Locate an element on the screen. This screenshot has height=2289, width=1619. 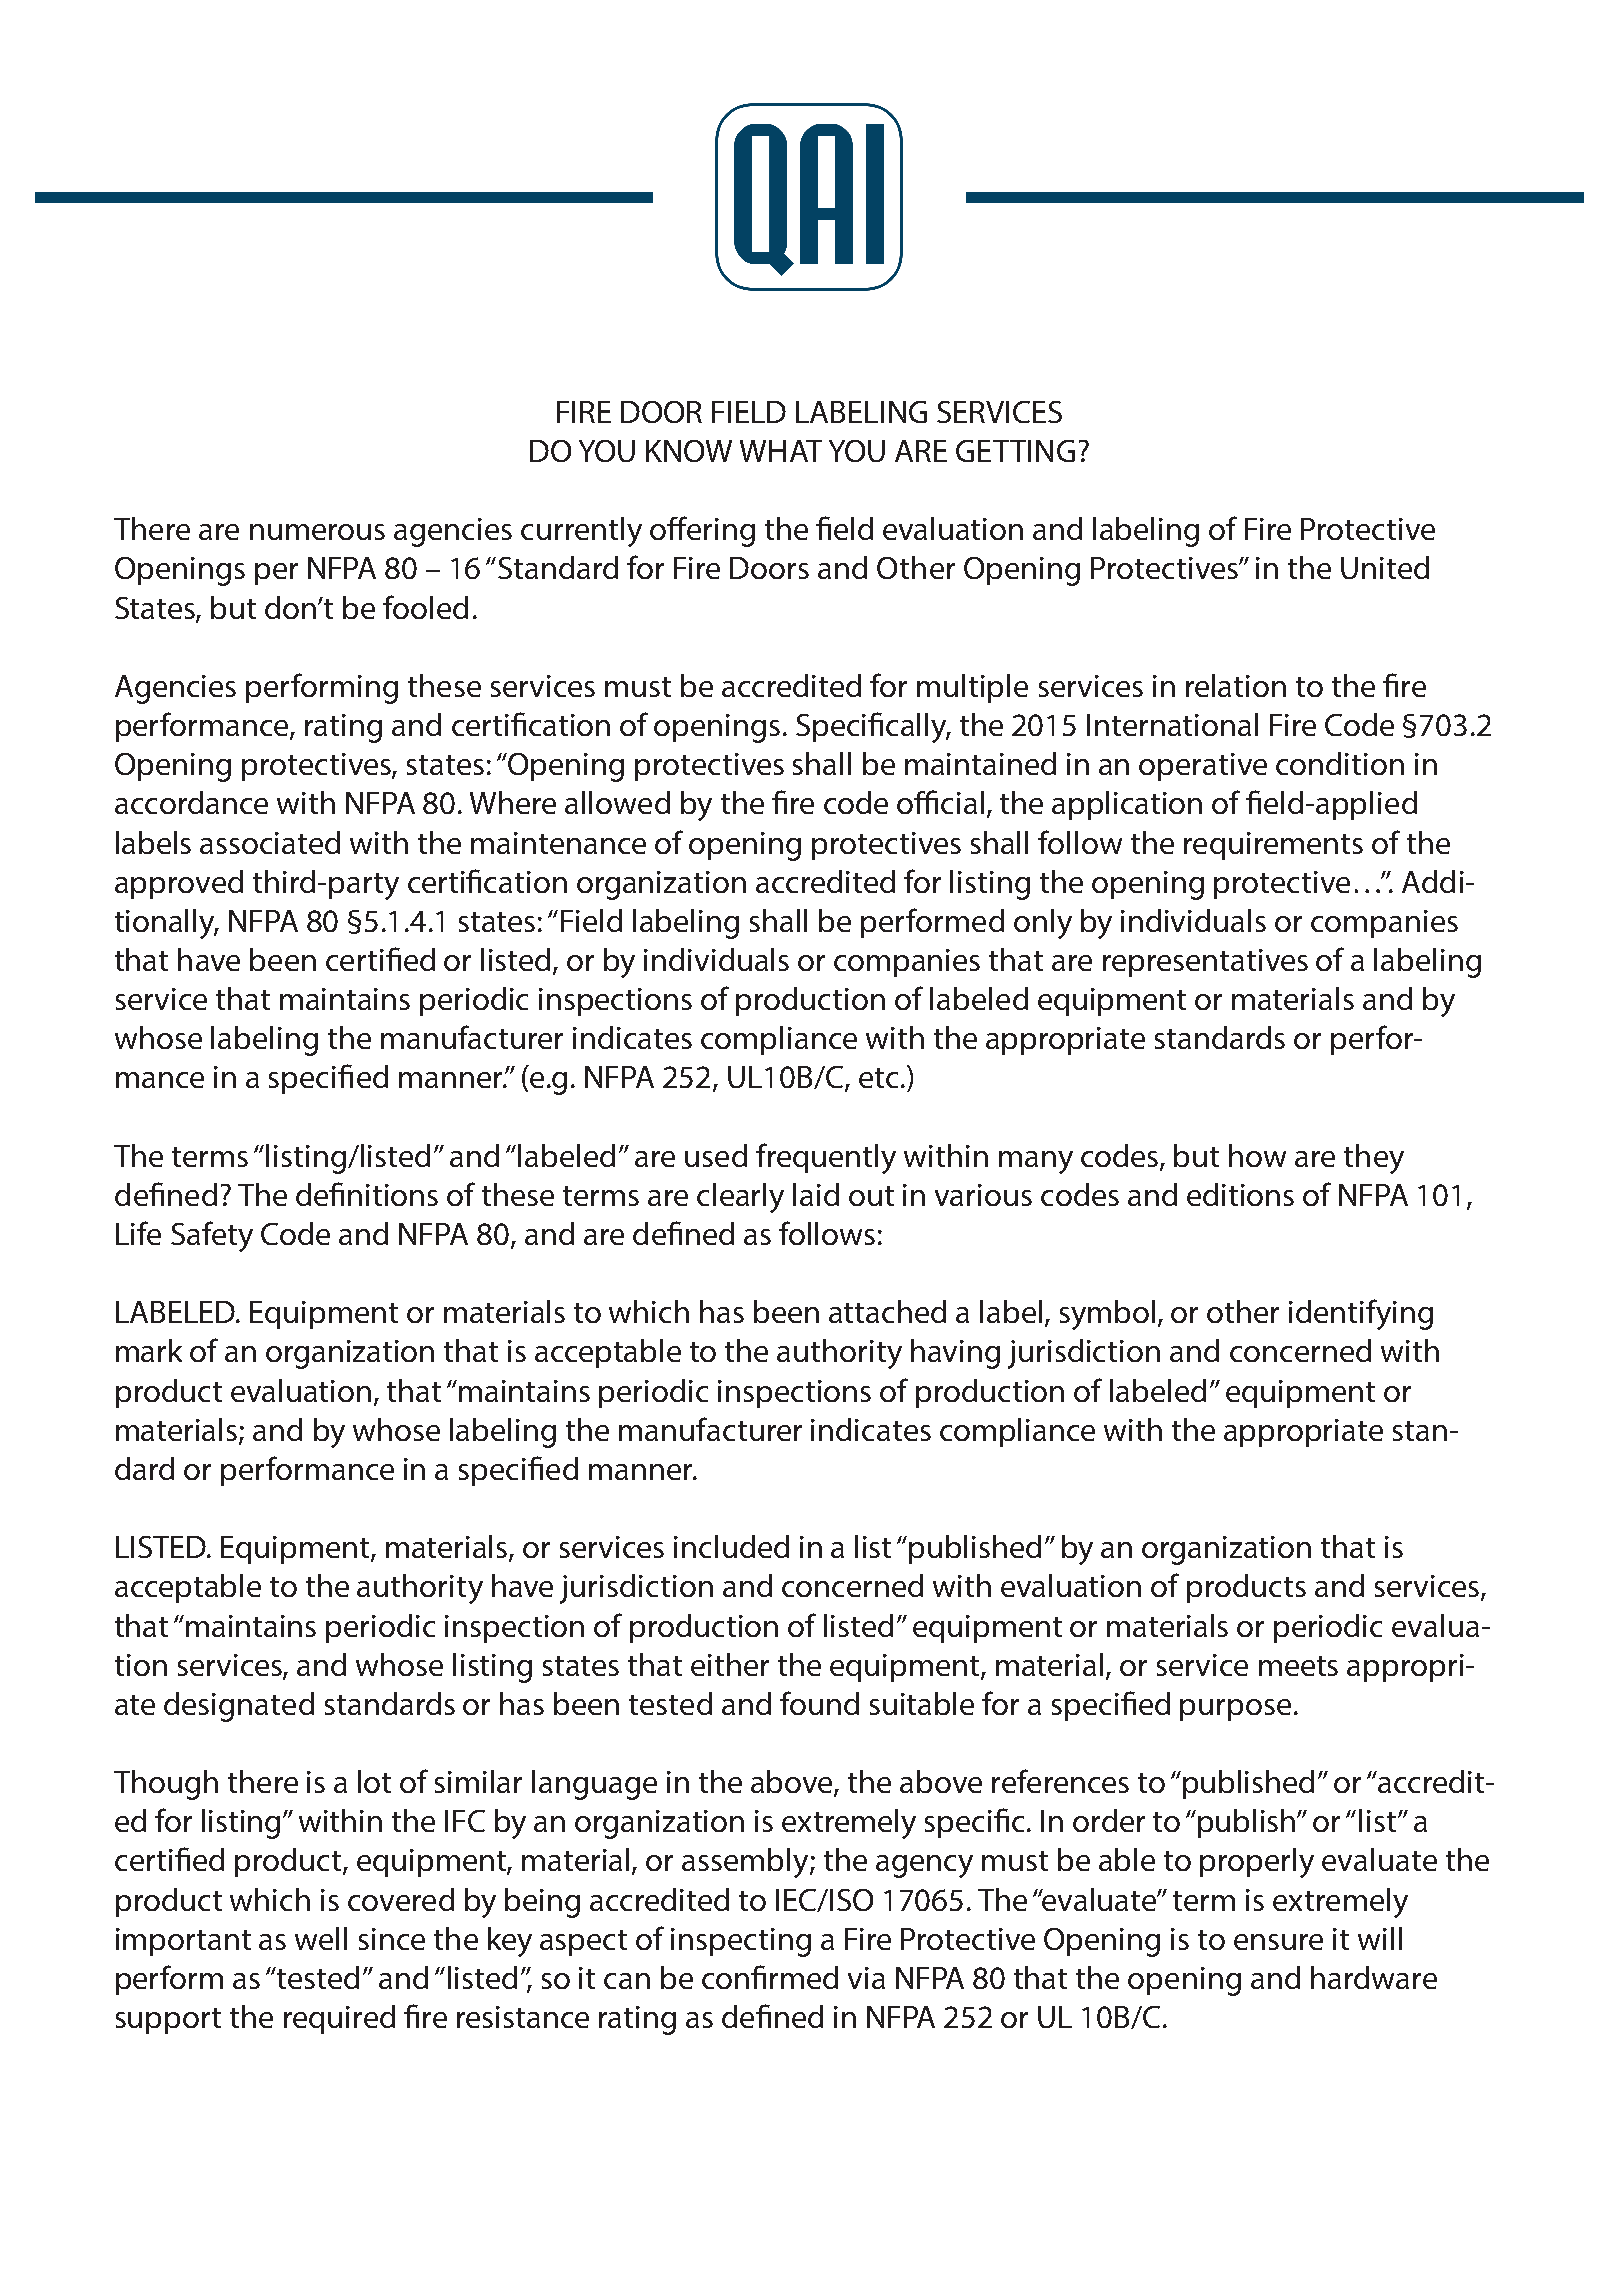
United is located at coordinates (1385, 567).
